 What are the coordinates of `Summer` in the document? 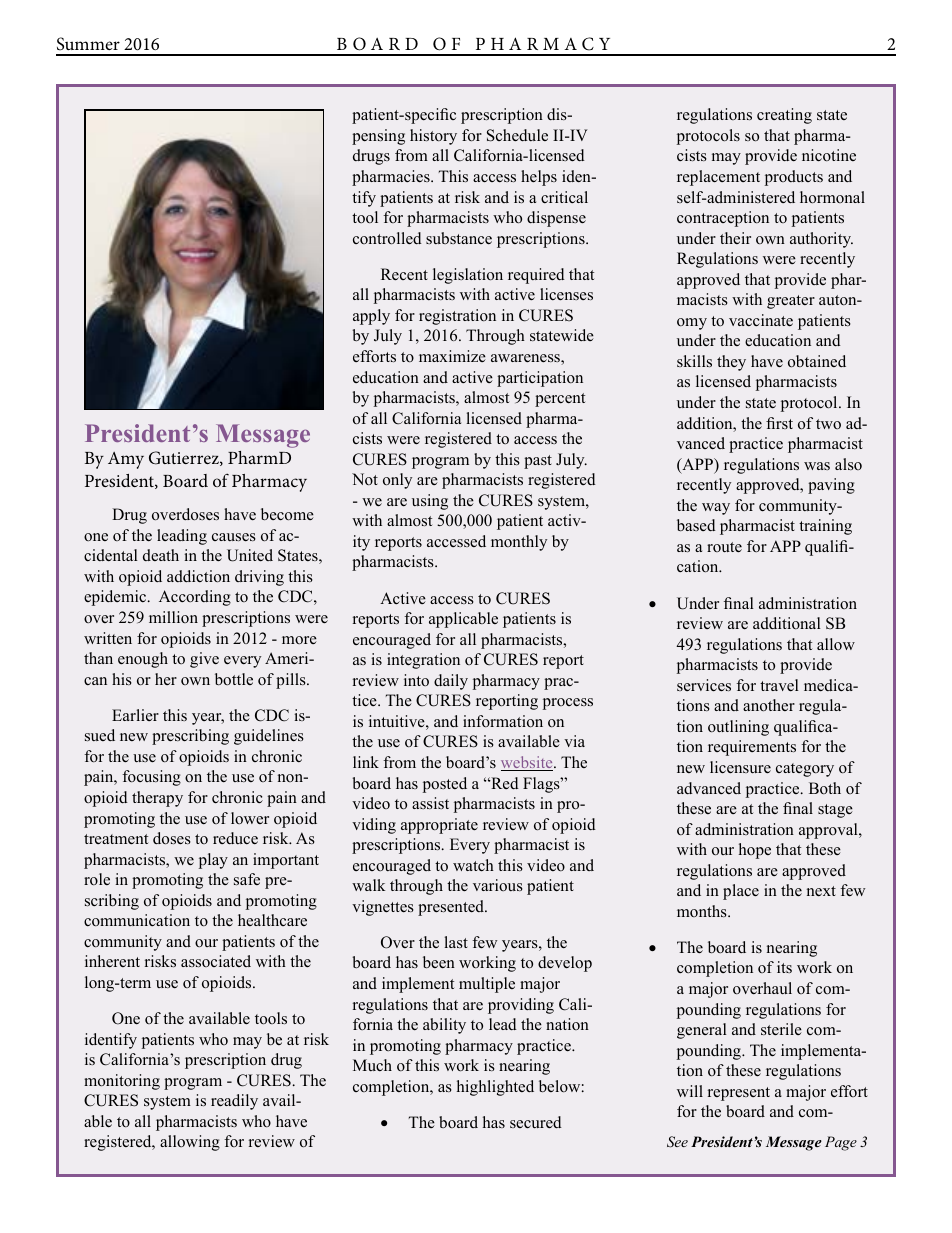 It's located at (88, 44).
